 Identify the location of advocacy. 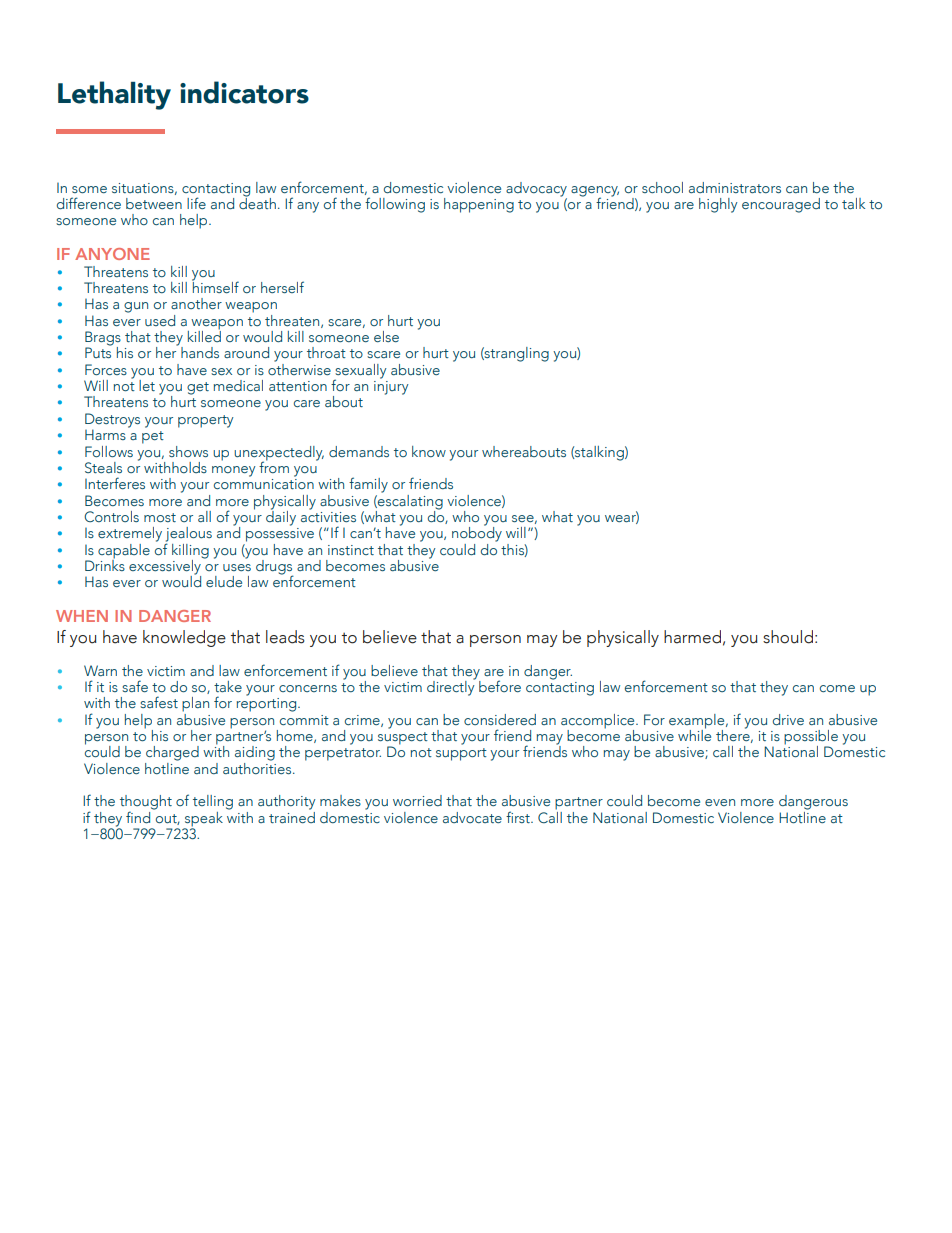
(536, 190).
